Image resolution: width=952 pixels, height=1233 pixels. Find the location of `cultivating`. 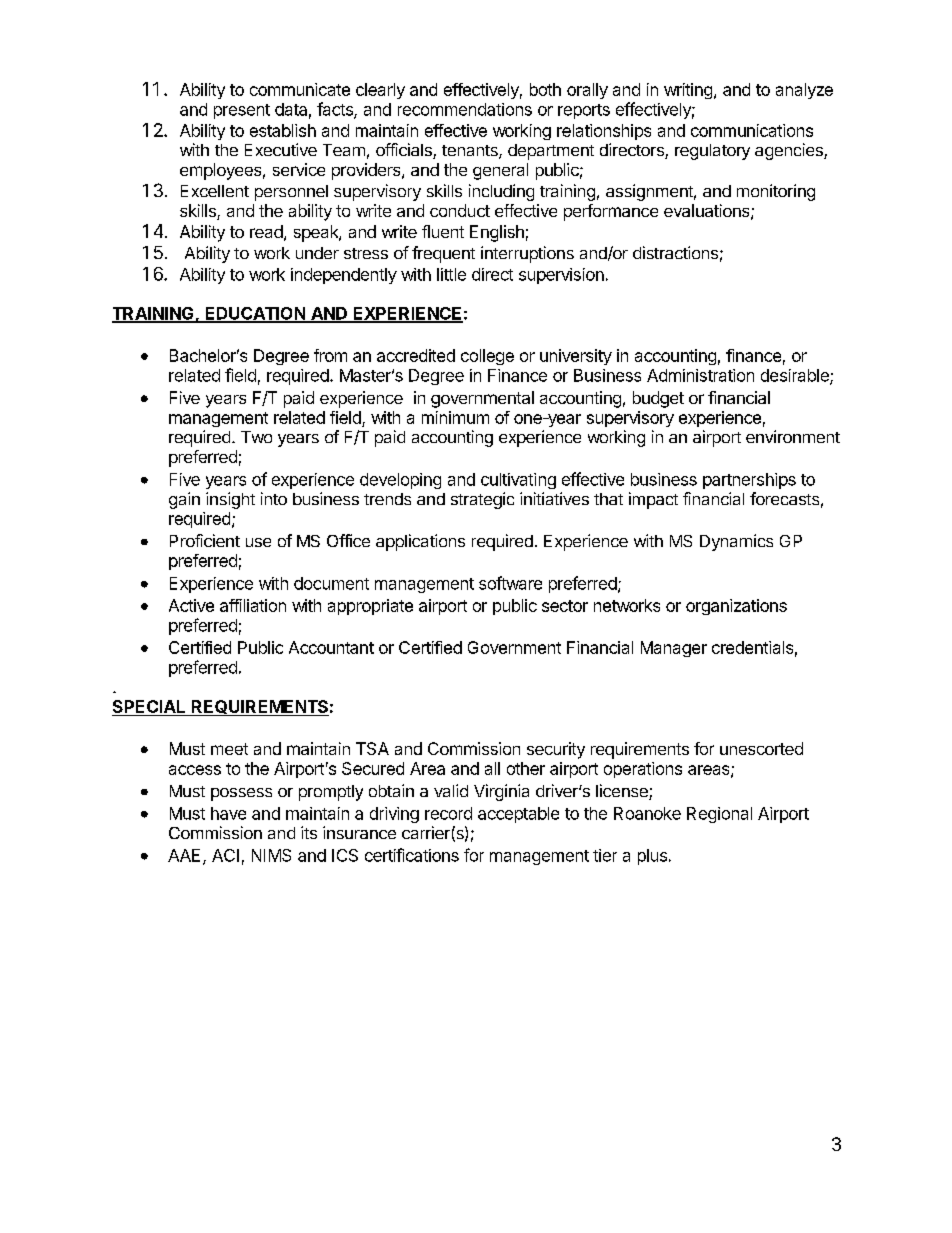

cultivating is located at coordinates (518, 481).
